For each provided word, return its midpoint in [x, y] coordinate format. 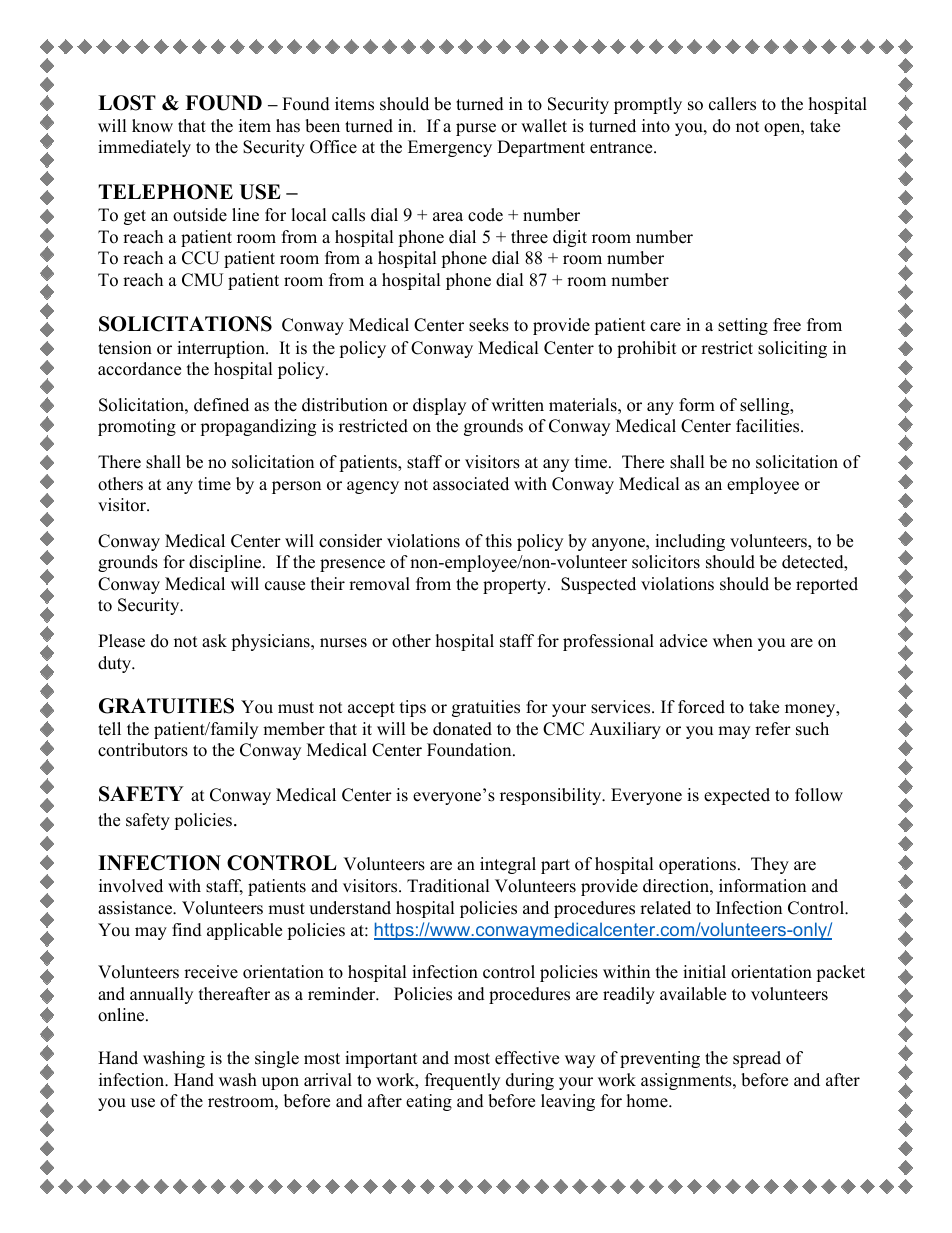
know [152, 126]
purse [476, 129]
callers [732, 104]
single [277, 1059]
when [733, 641]
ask [214, 641]
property [516, 586]
